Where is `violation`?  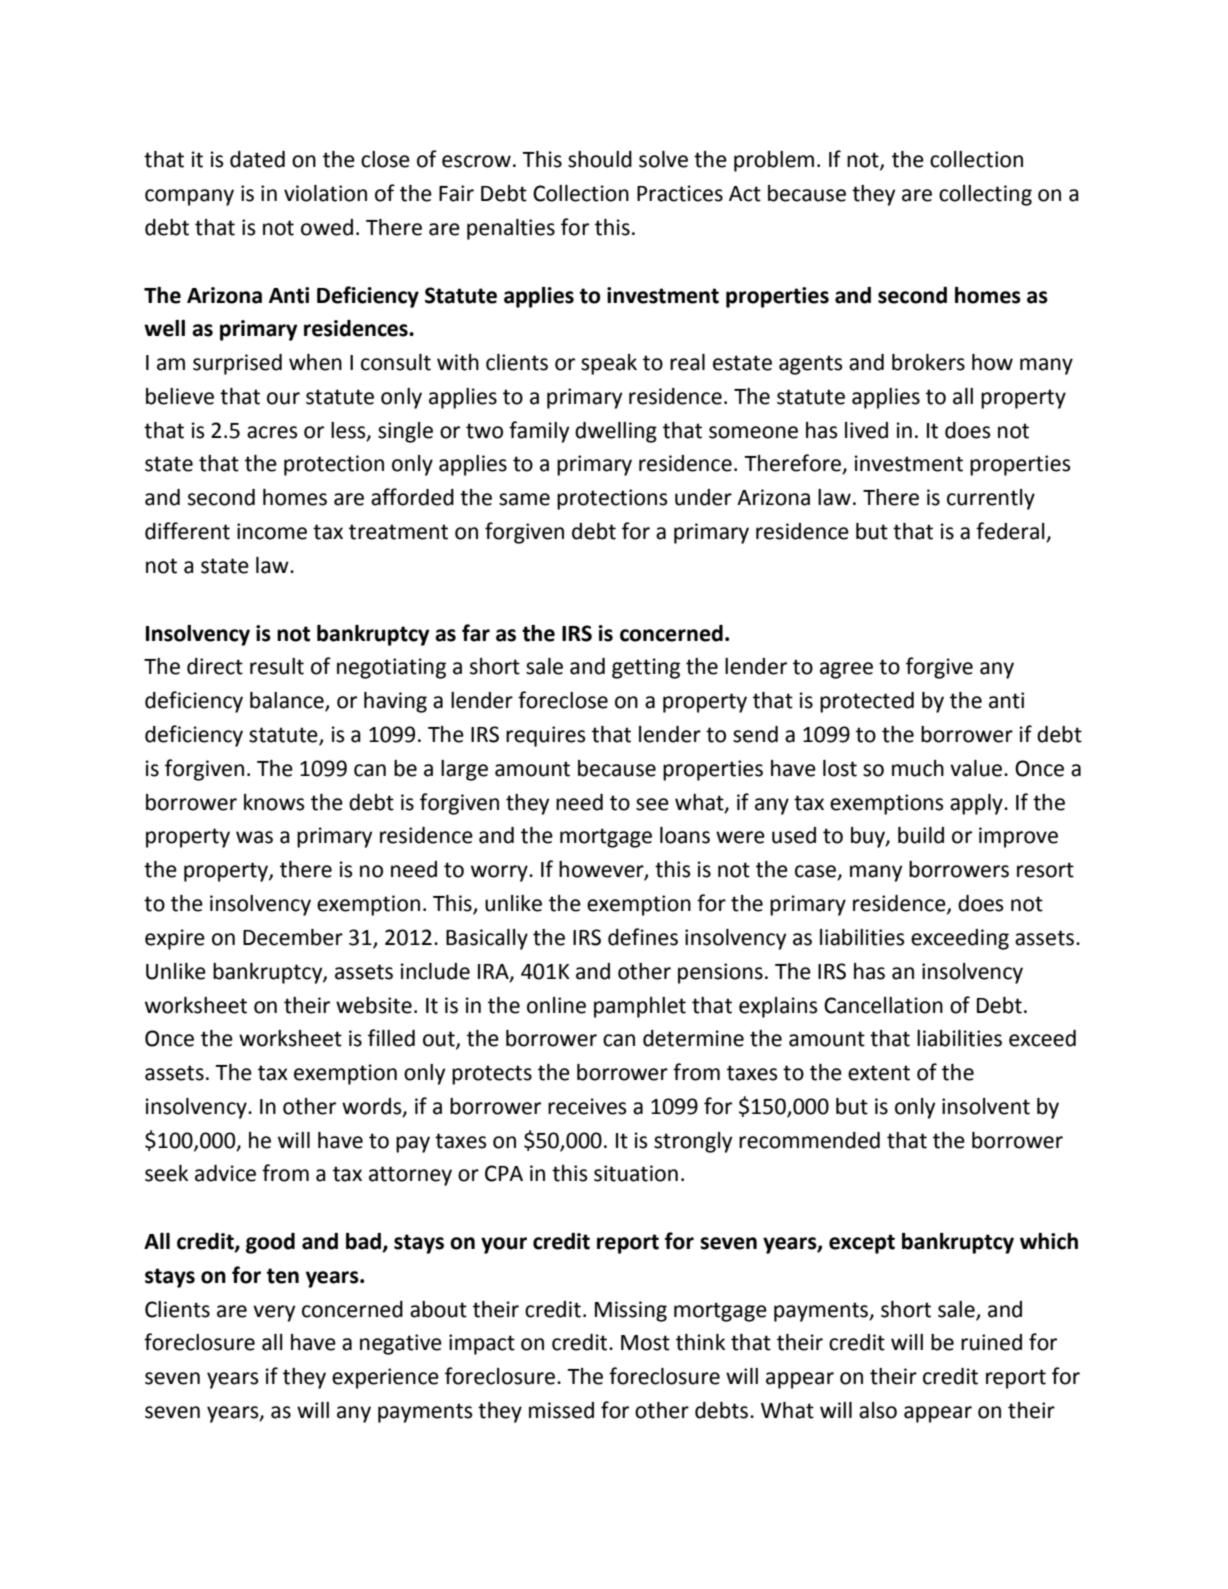
violation is located at coordinates (325, 193).
